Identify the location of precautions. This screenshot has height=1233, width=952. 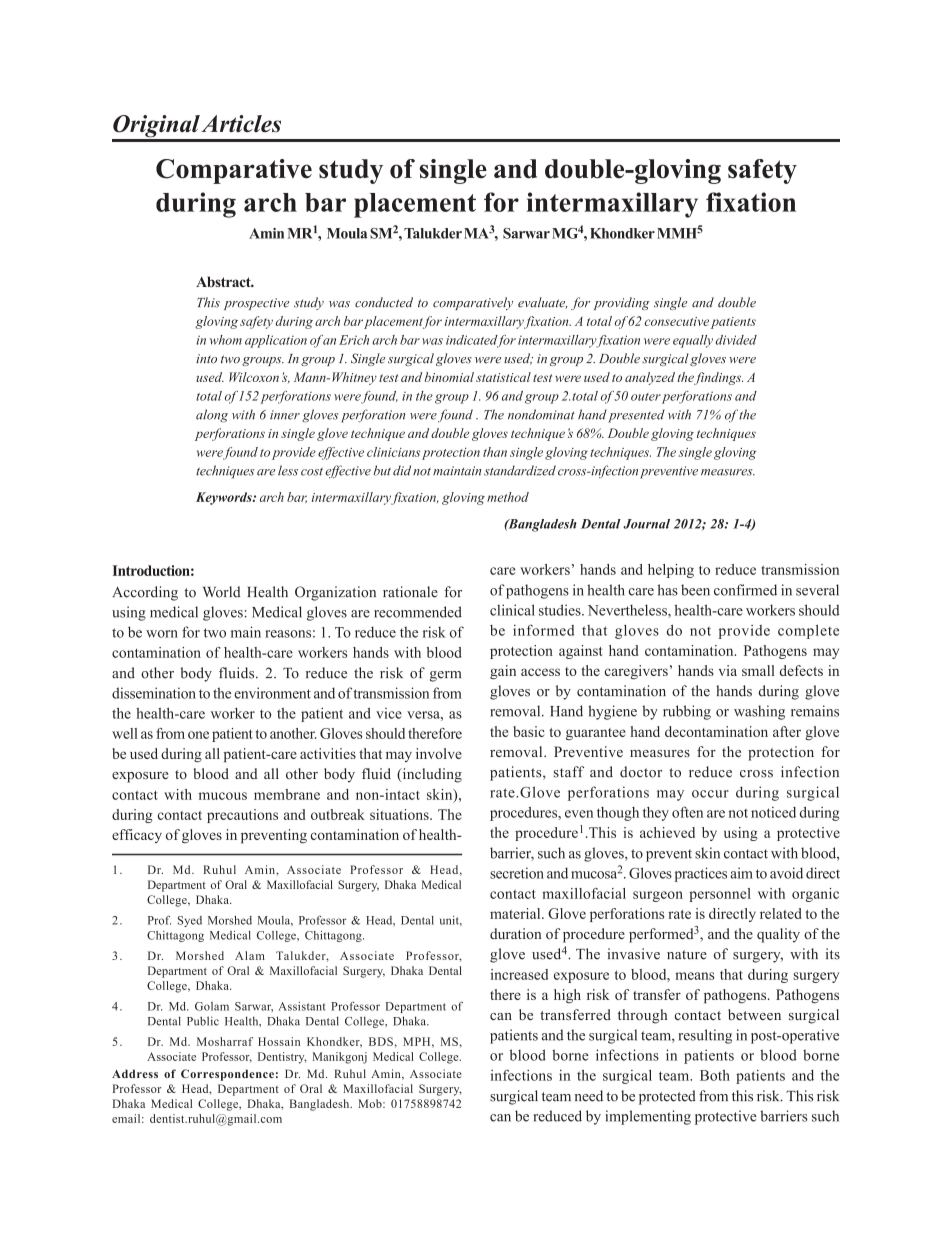
(242, 816).
